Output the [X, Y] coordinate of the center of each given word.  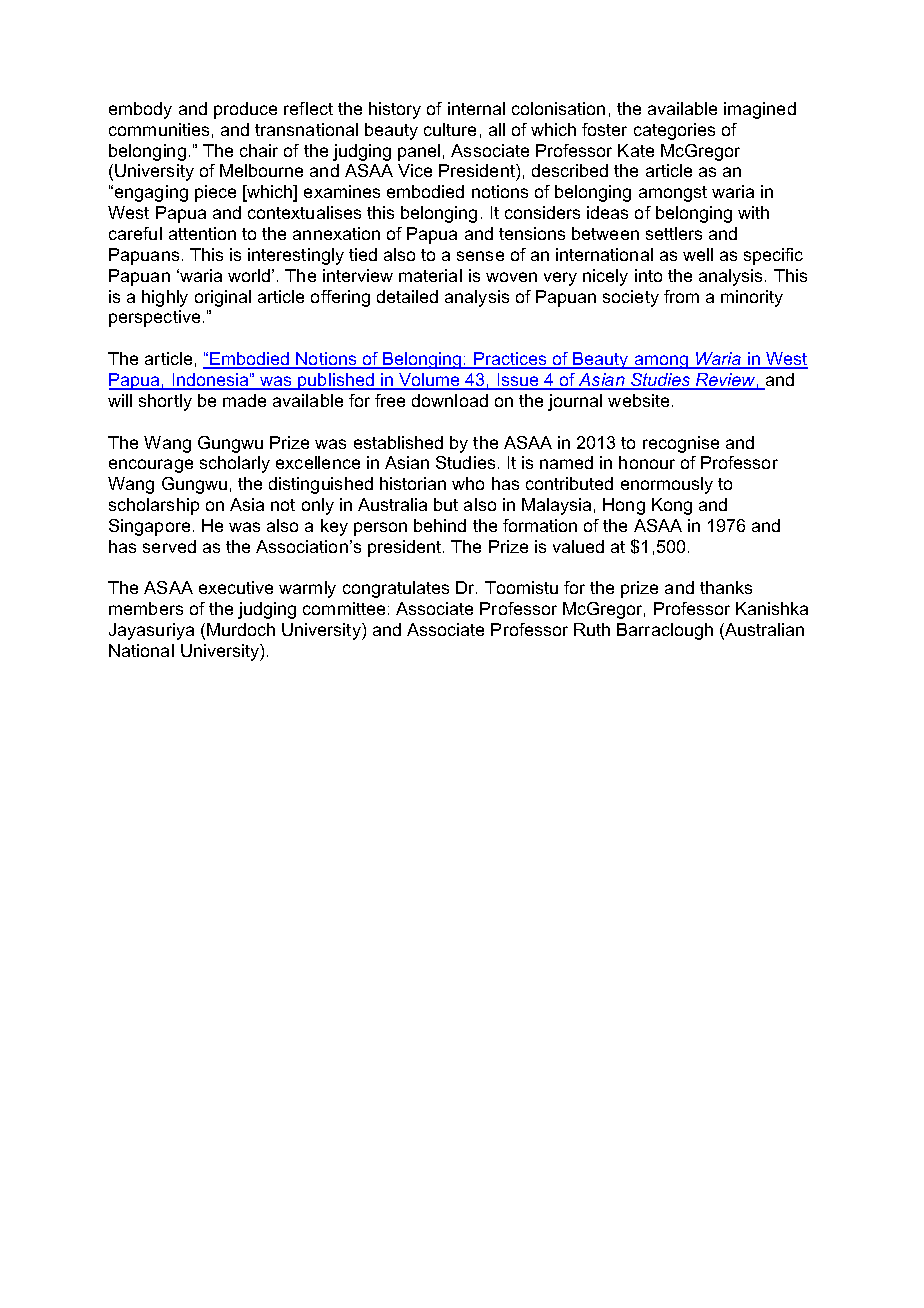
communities [159, 129]
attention [202, 233]
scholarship [154, 506]
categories [674, 131]
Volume [430, 381]
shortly [165, 402]
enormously [667, 485]
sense [480, 256]
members [146, 608]
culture [450, 129]
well [698, 254]
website [638, 400]
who [468, 483]
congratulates [396, 589]
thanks [726, 587]
